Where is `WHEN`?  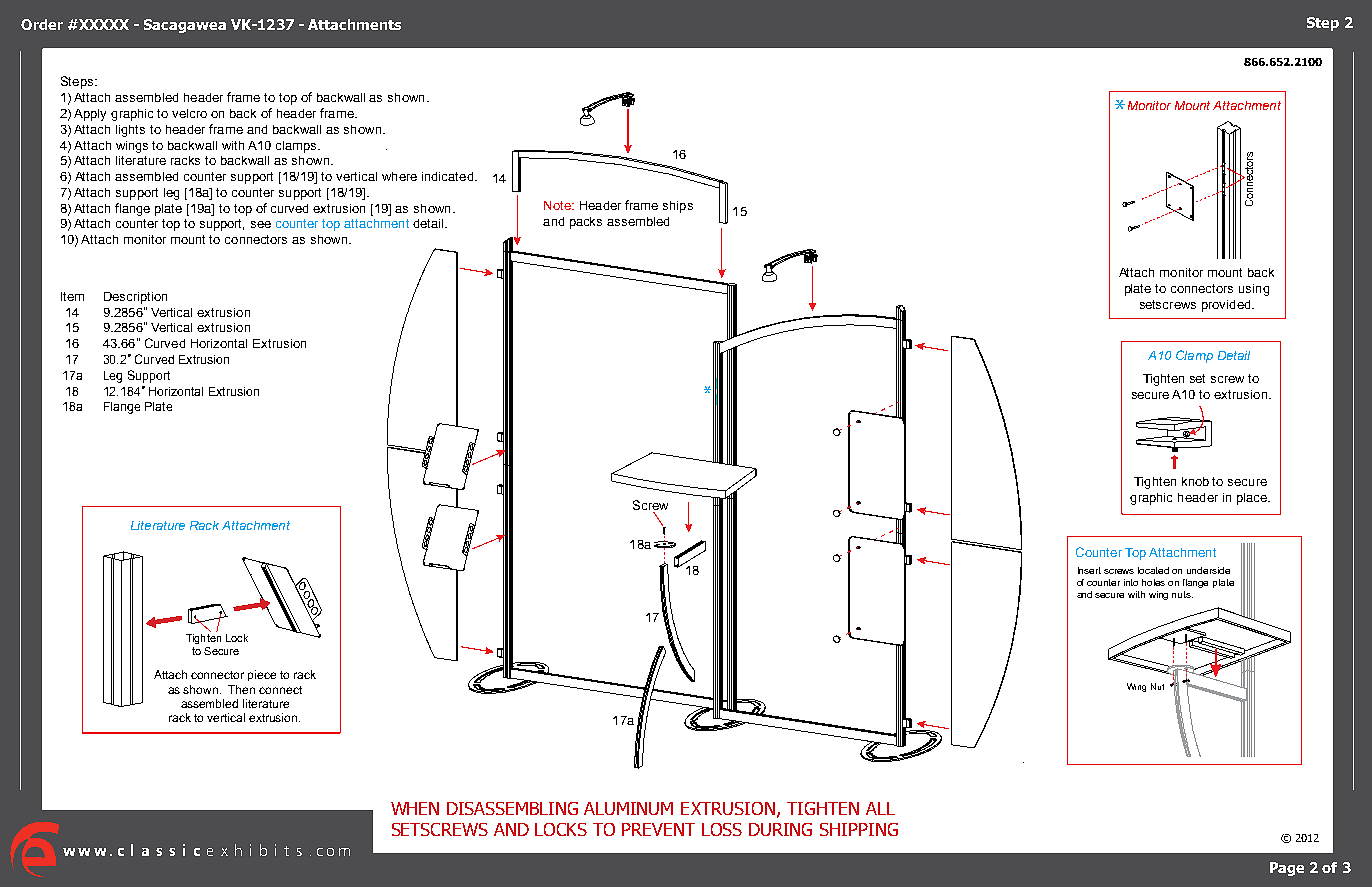 WHEN is located at coordinates (415, 808).
